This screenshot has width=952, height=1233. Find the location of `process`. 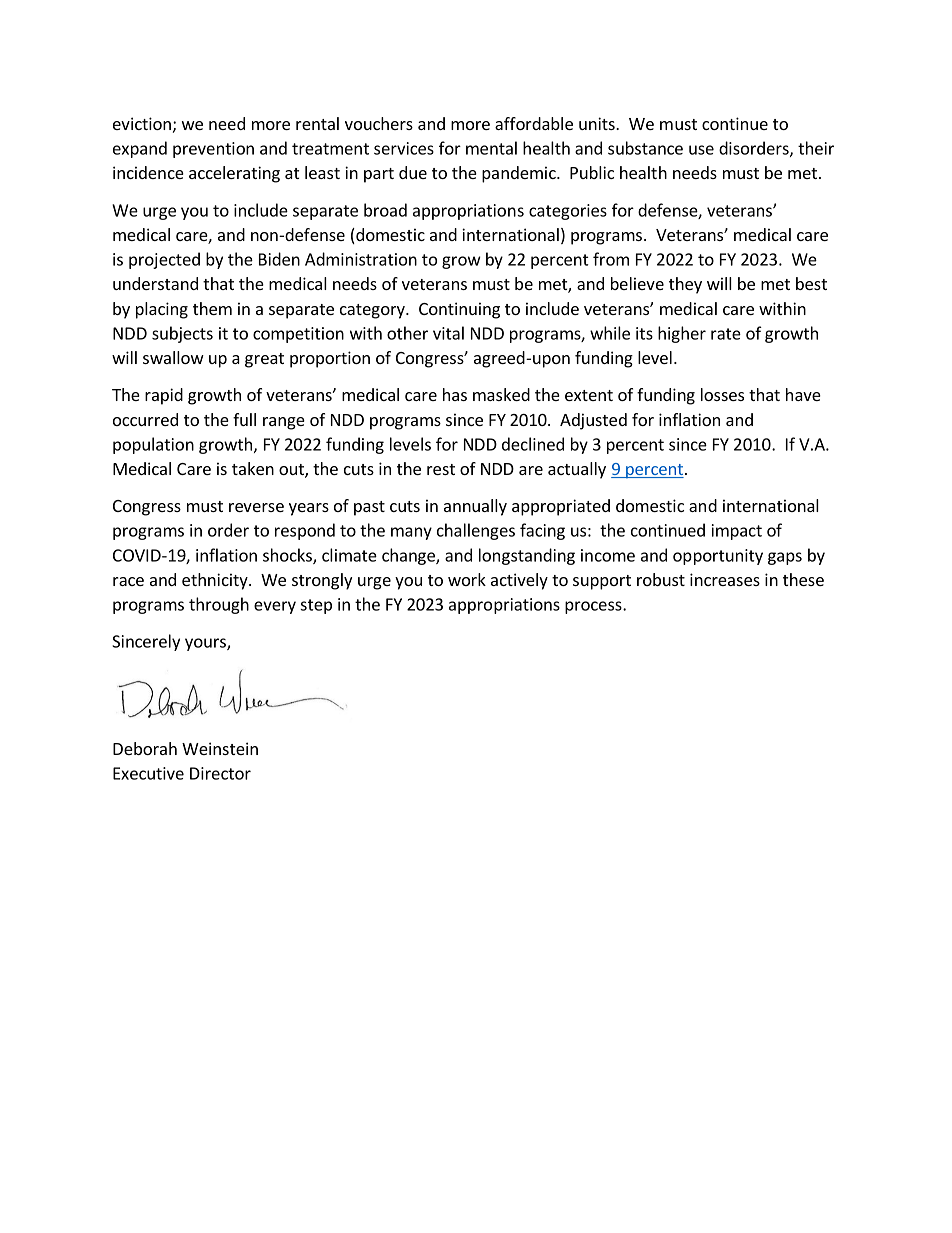

process is located at coordinates (594, 607).
